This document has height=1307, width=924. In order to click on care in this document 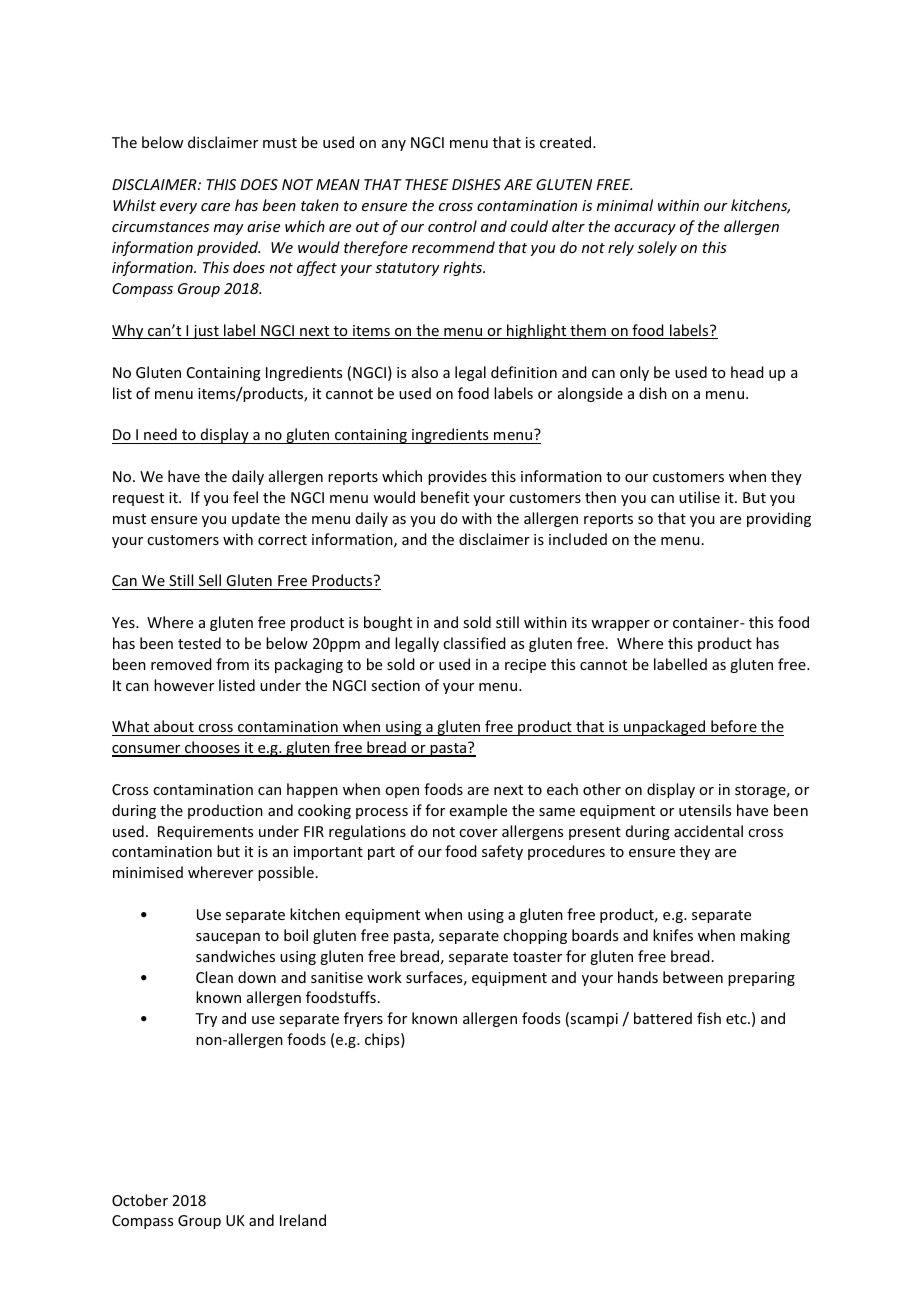, I will do `click(215, 207)`.
